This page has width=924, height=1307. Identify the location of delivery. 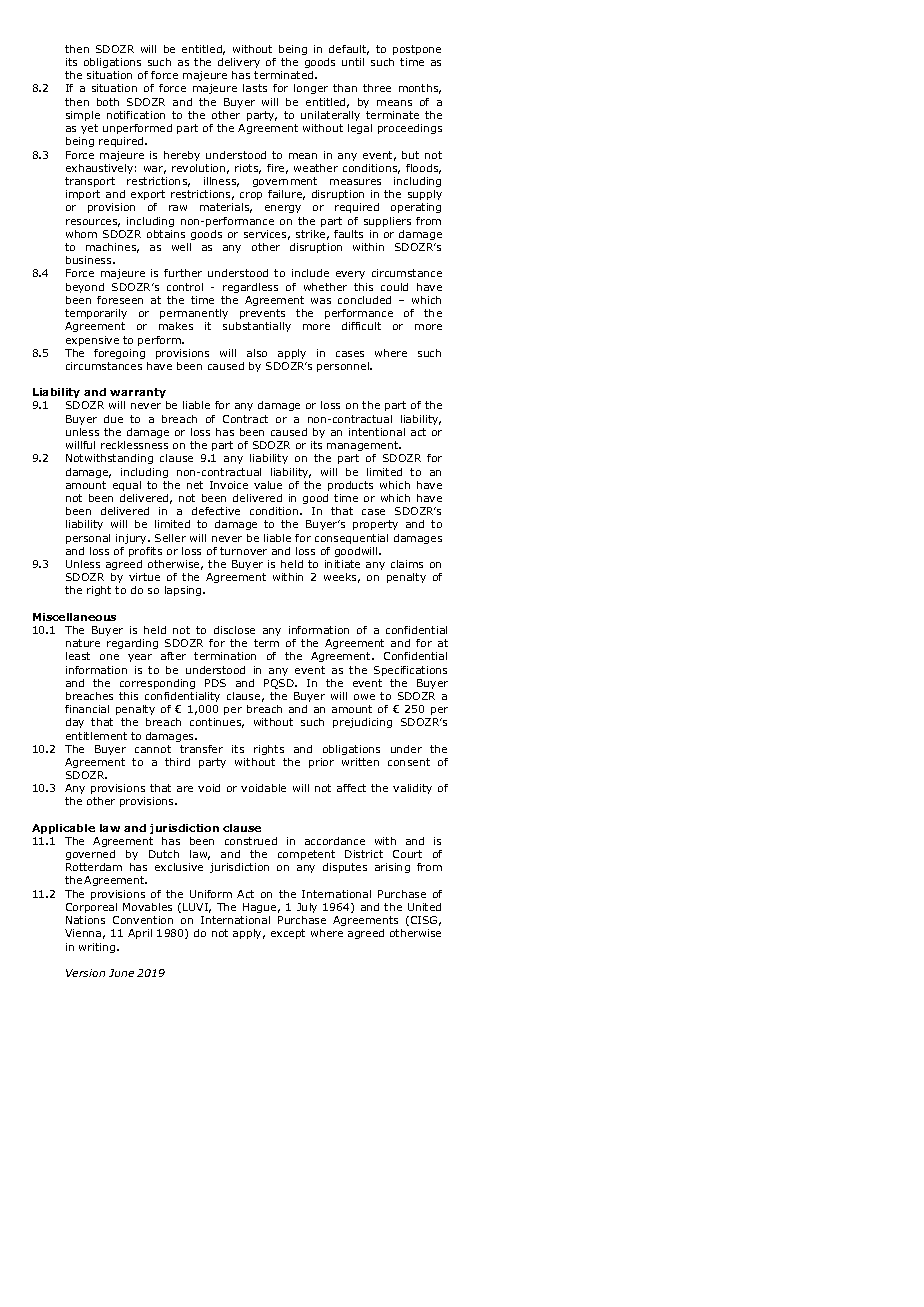
(239, 63).
